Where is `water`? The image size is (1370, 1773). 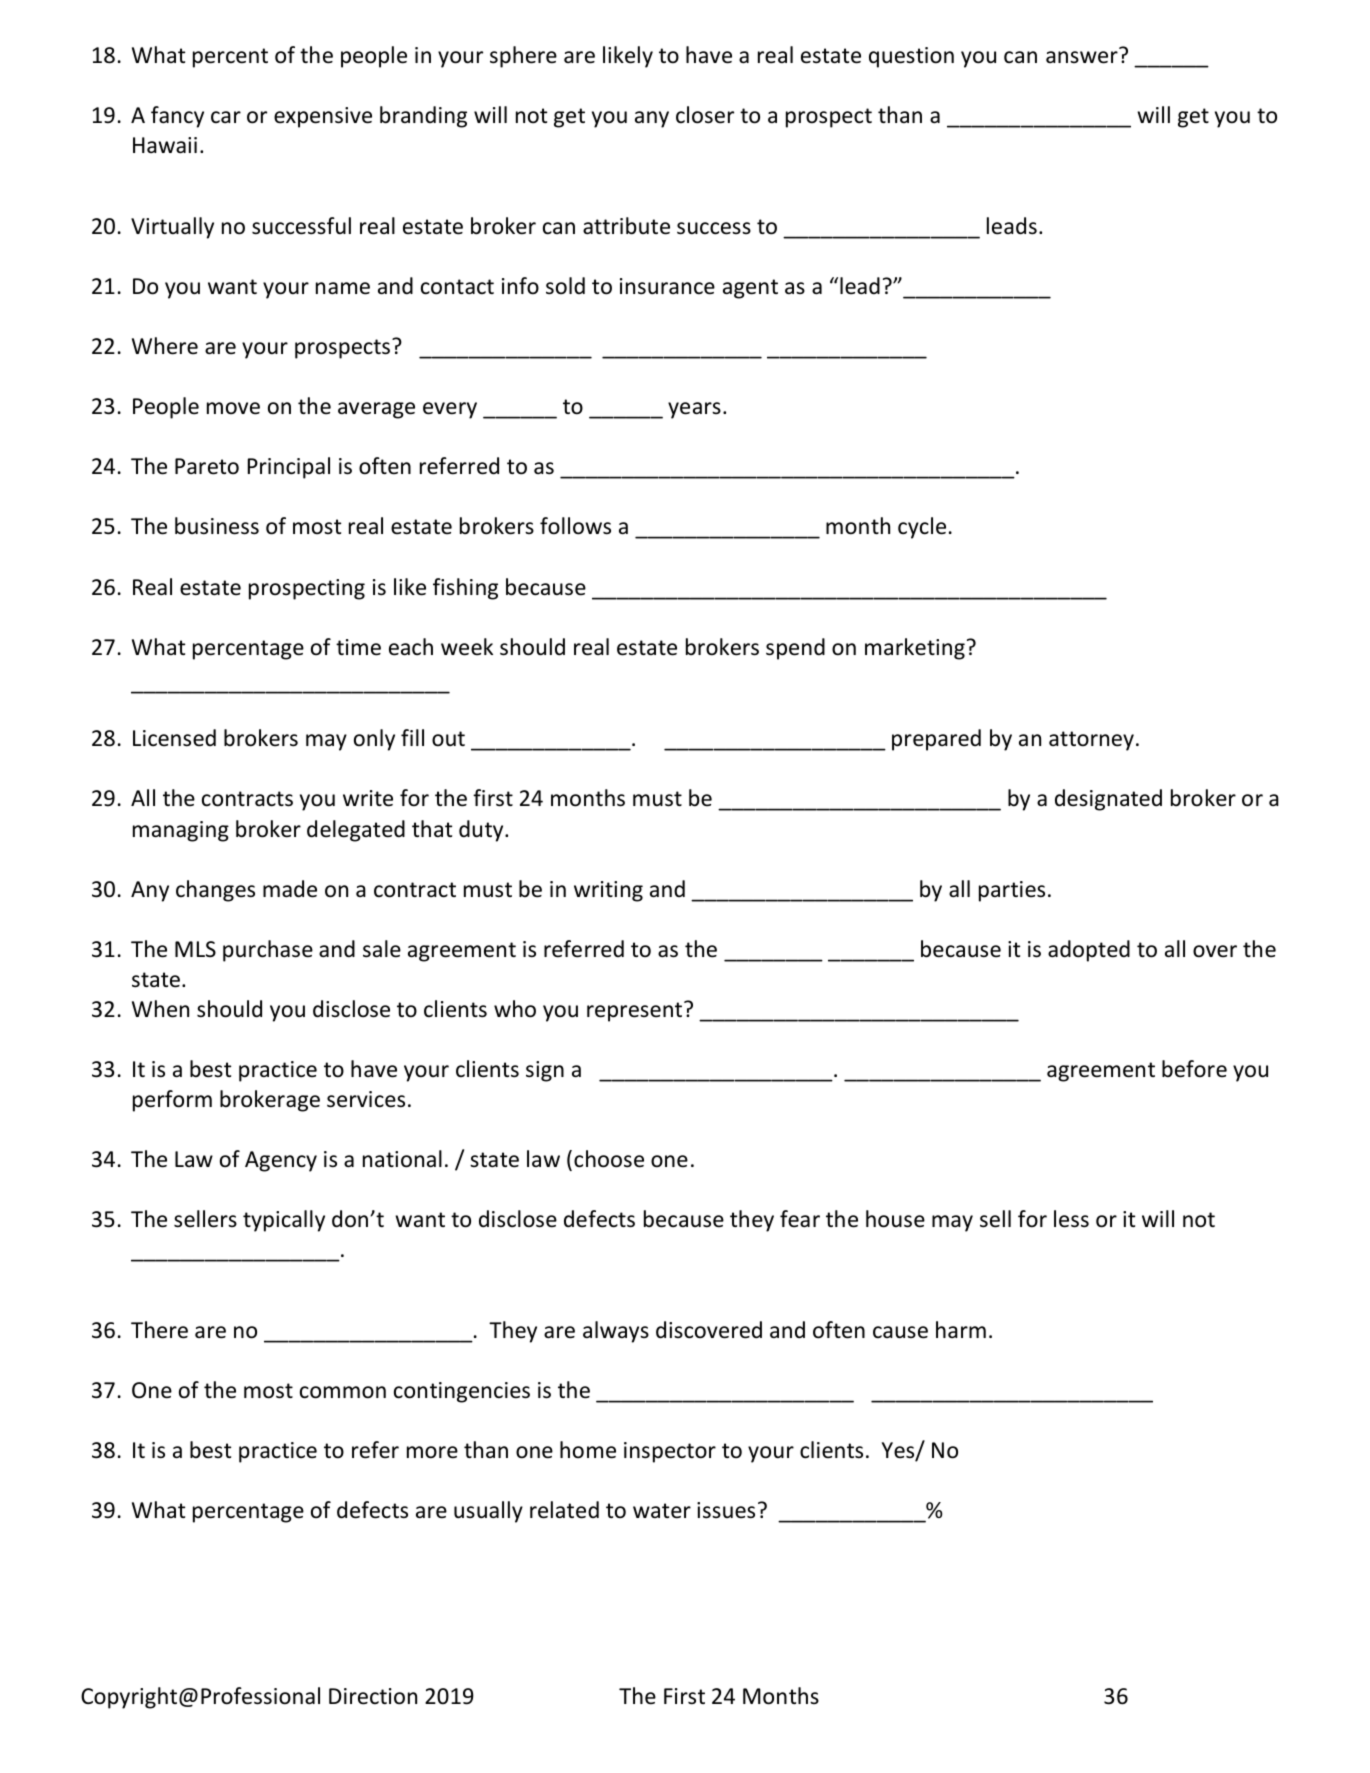
water is located at coordinates (662, 1511).
